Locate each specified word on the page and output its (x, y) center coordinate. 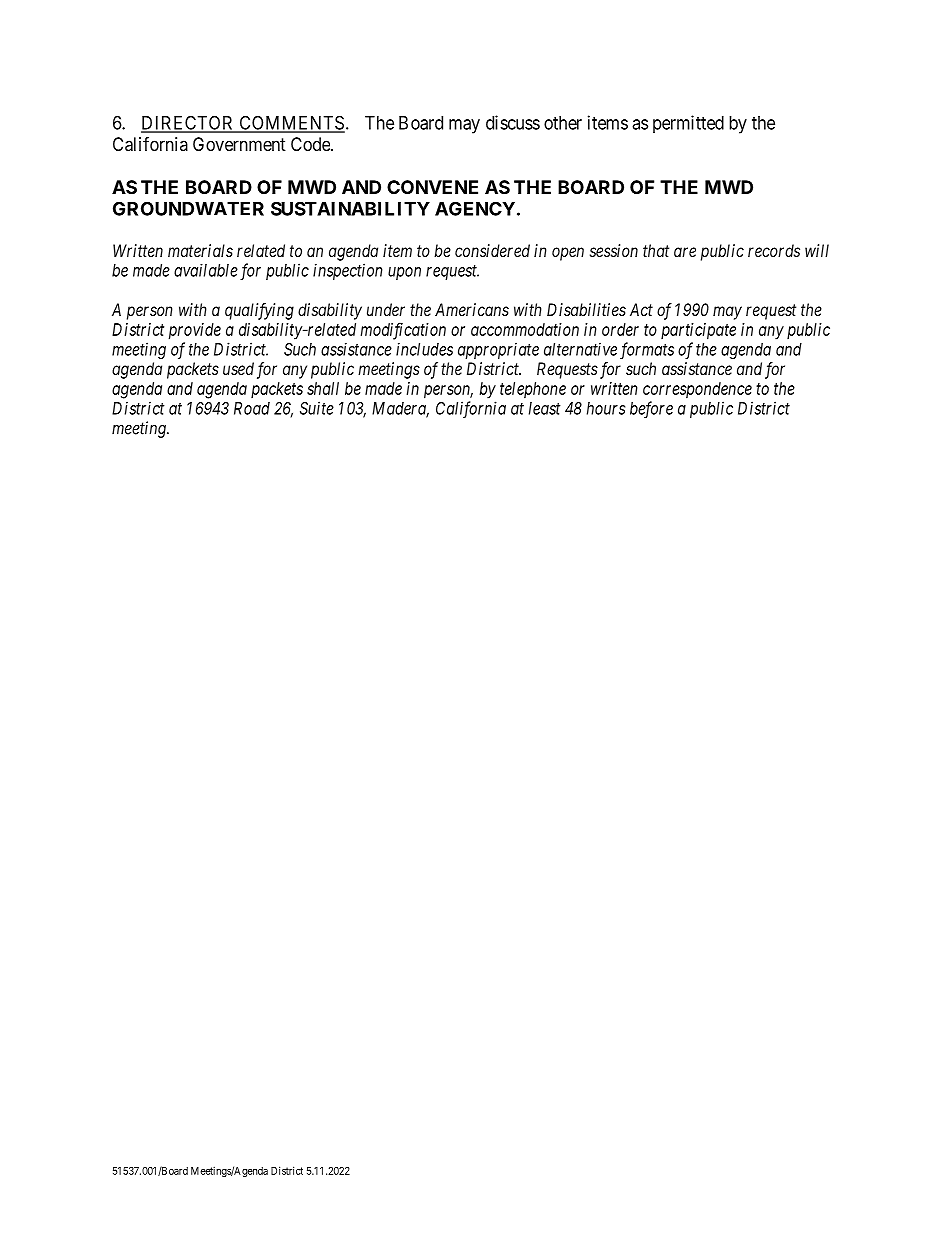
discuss (513, 122)
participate (698, 331)
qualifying (259, 311)
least (545, 408)
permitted (688, 124)
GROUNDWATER (188, 208)
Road (252, 408)
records (774, 250)
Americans (472, 309)
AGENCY (475, 208)
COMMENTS (291, 123)
